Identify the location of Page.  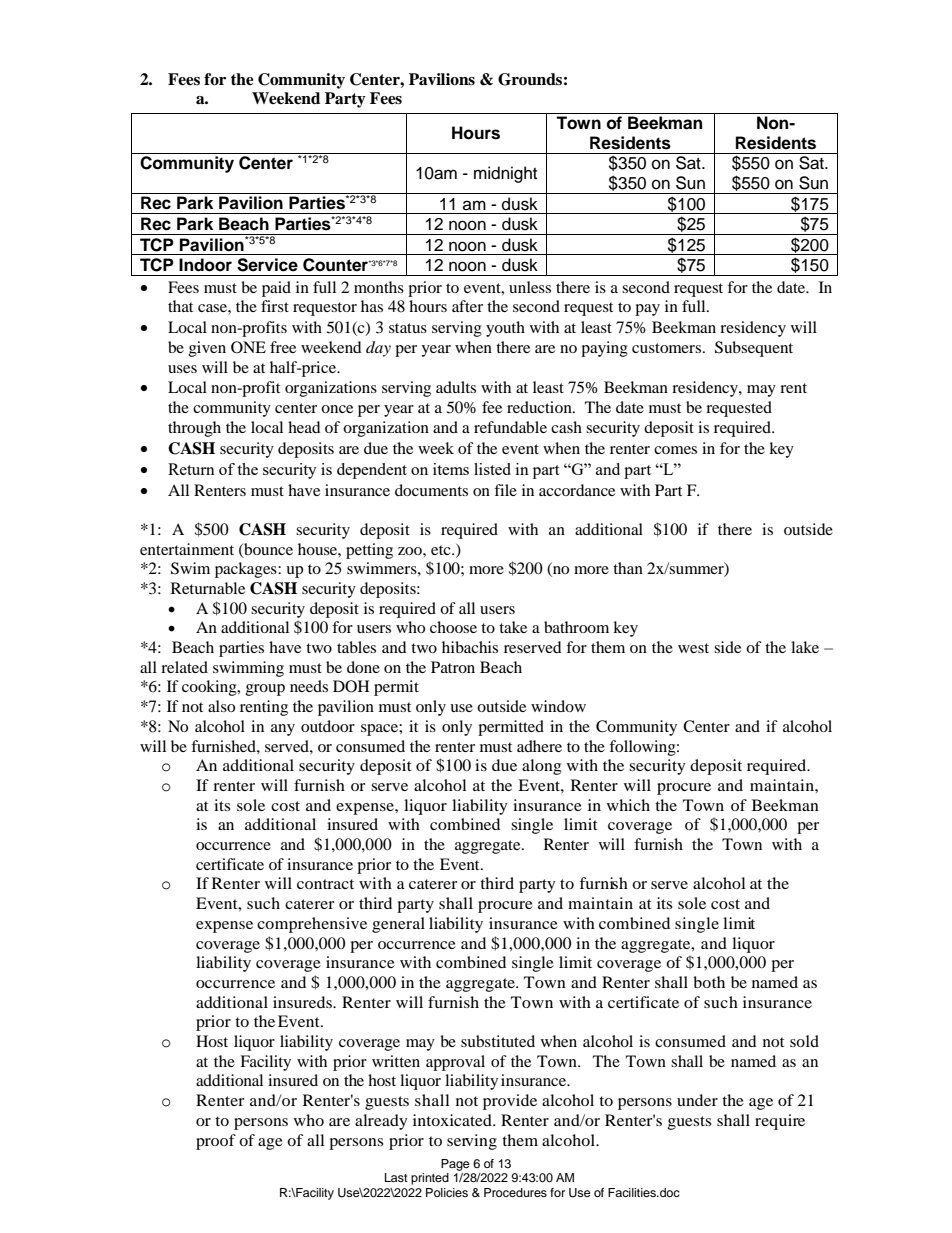
(455, 1165).
